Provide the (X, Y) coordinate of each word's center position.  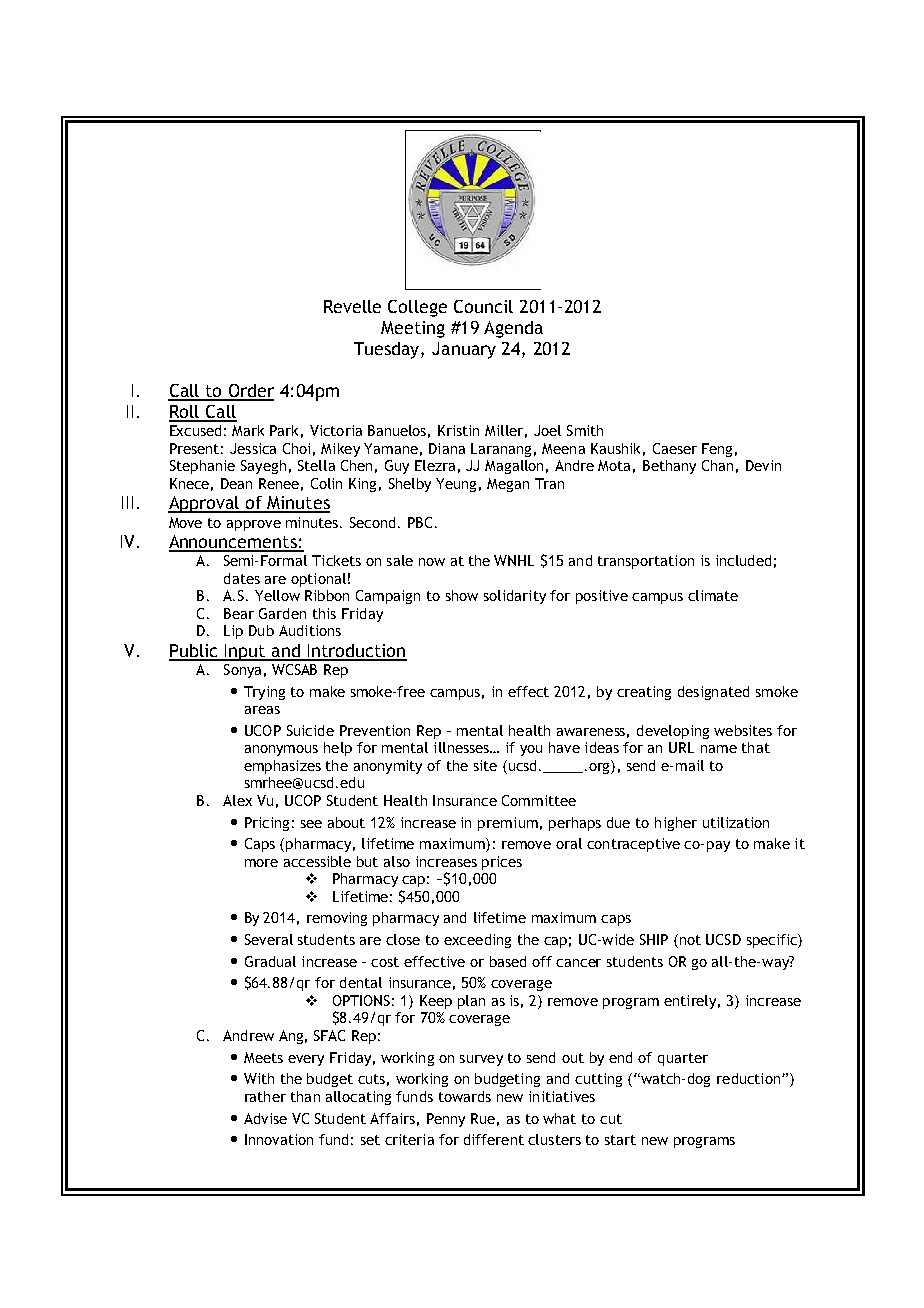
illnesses (463, 747)
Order (250, 392)
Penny (446, 1120)
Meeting (413, 329)
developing (673, 732)
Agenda (513, 329)
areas (262, 710)
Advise (265, 1118)
